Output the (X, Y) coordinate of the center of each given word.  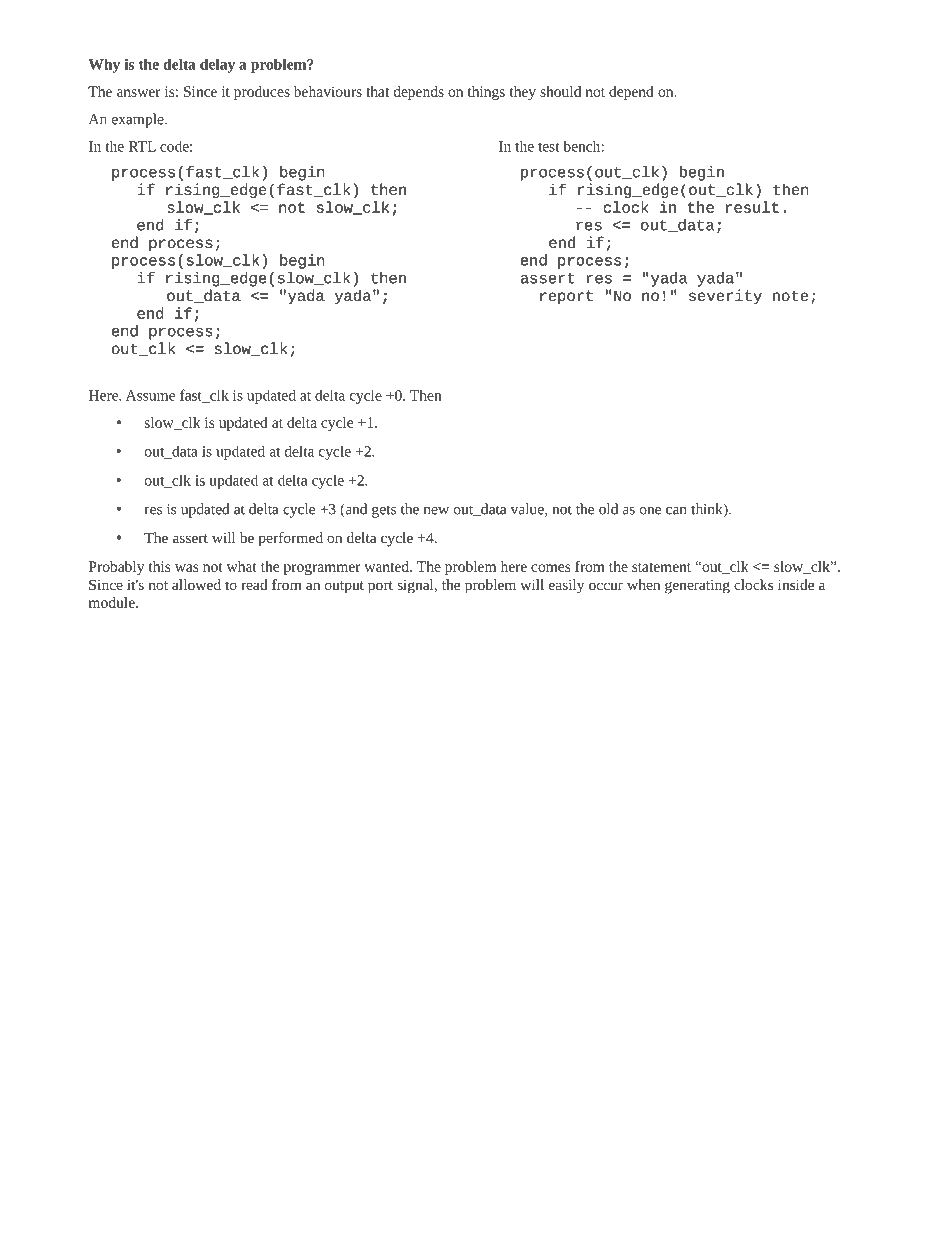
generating (697, 586)
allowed (196, 584)
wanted (387, 566)
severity (725, 297)
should (560, 91)
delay (217, 65)
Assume (150, 395)
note (790, 295)
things (486, 93)
